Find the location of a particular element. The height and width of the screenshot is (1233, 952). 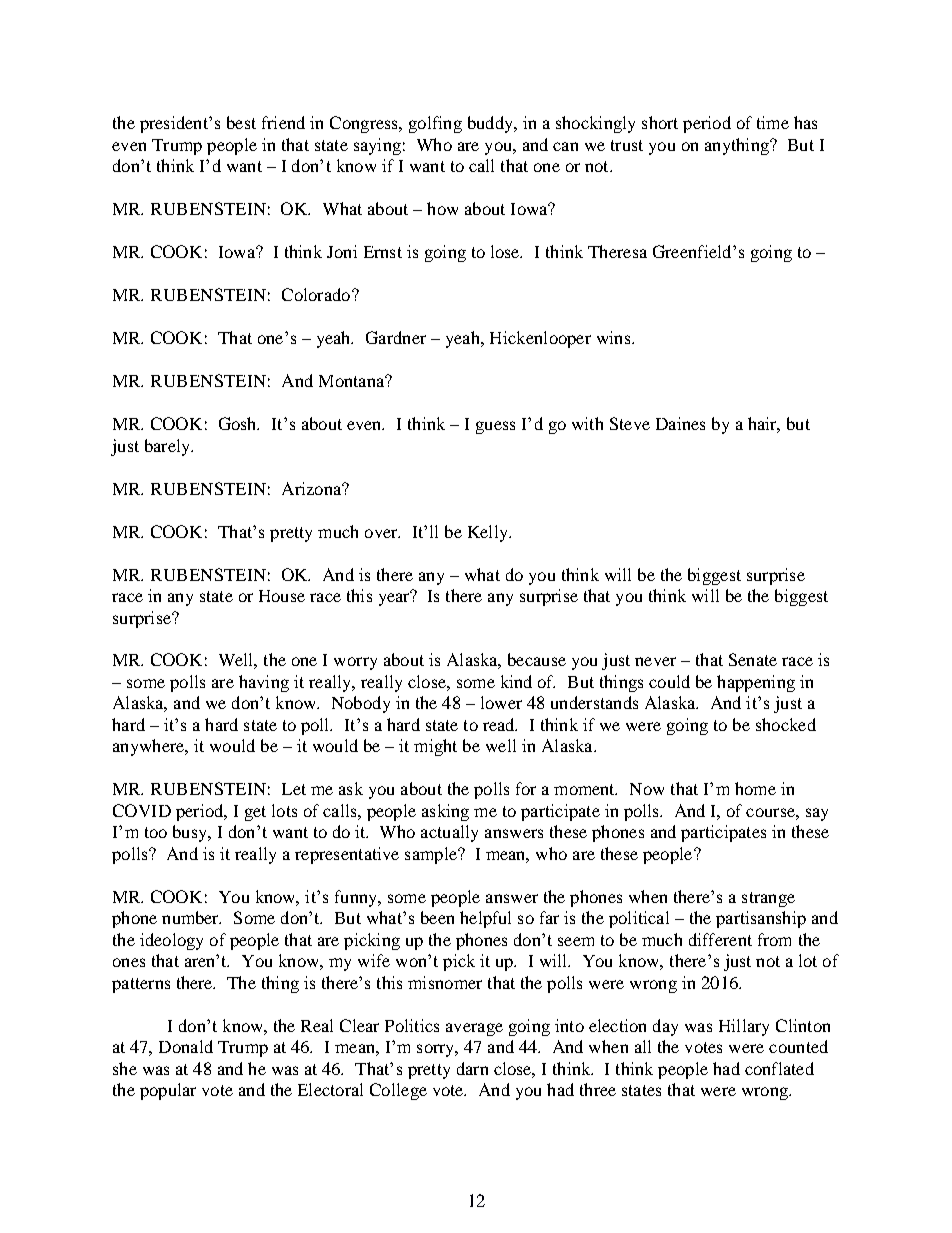

darn is located at coordinates (472, 1068).
